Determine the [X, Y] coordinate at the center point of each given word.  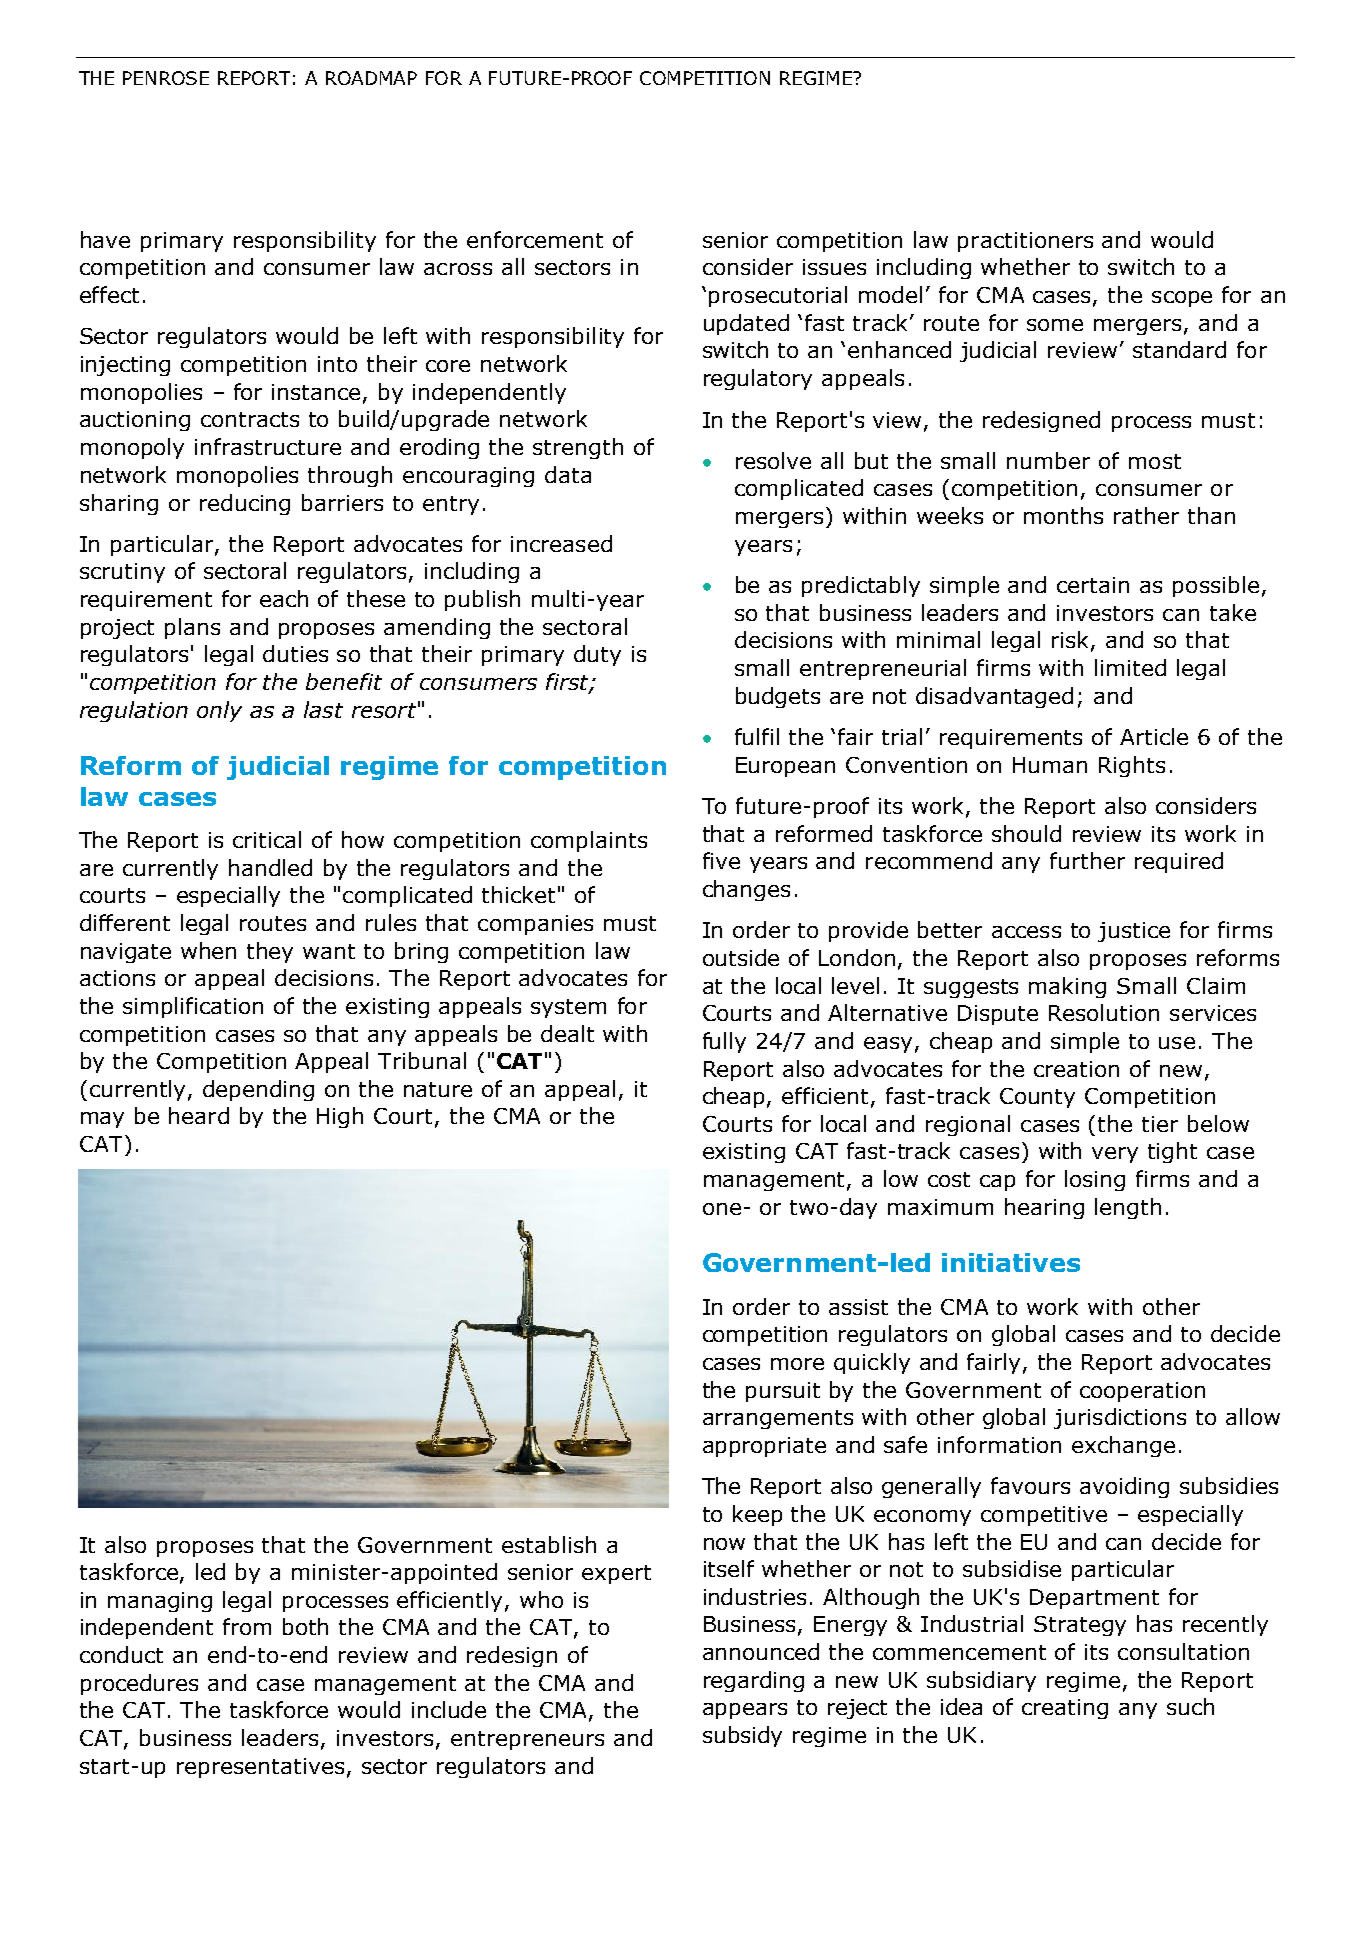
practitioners [1025, 242]
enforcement [535, 239]
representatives [260, 1768]
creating [1065, 1709]
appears [745, 1711]
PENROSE [166, 78]
